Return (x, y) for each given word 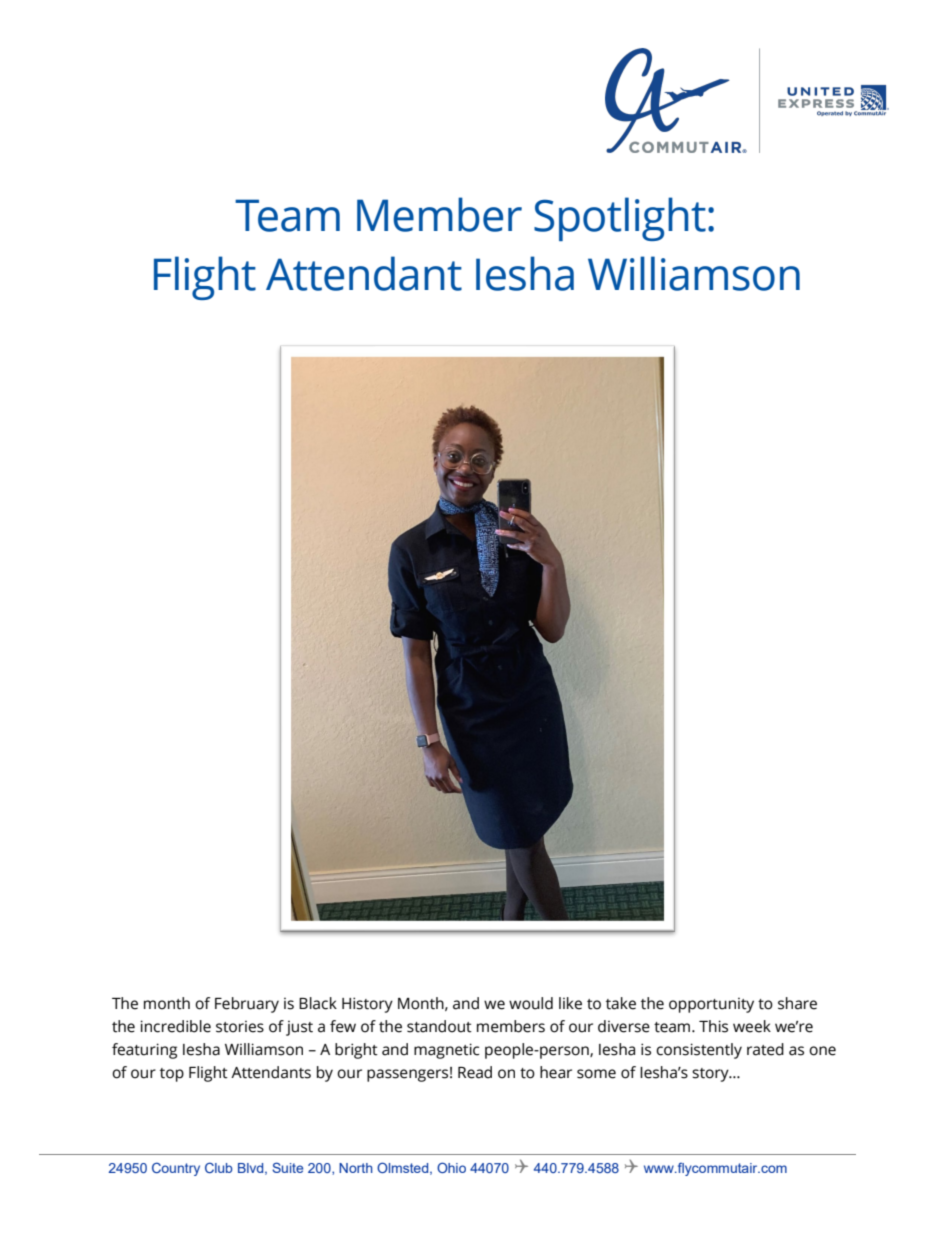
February (247, 1005)
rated (765, 1049)
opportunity (711, 1005)
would (531, 1003)
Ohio (451, 1167)
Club (219, 1167)
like (570, 1003)
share (797, 1003)
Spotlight (620, 219)
